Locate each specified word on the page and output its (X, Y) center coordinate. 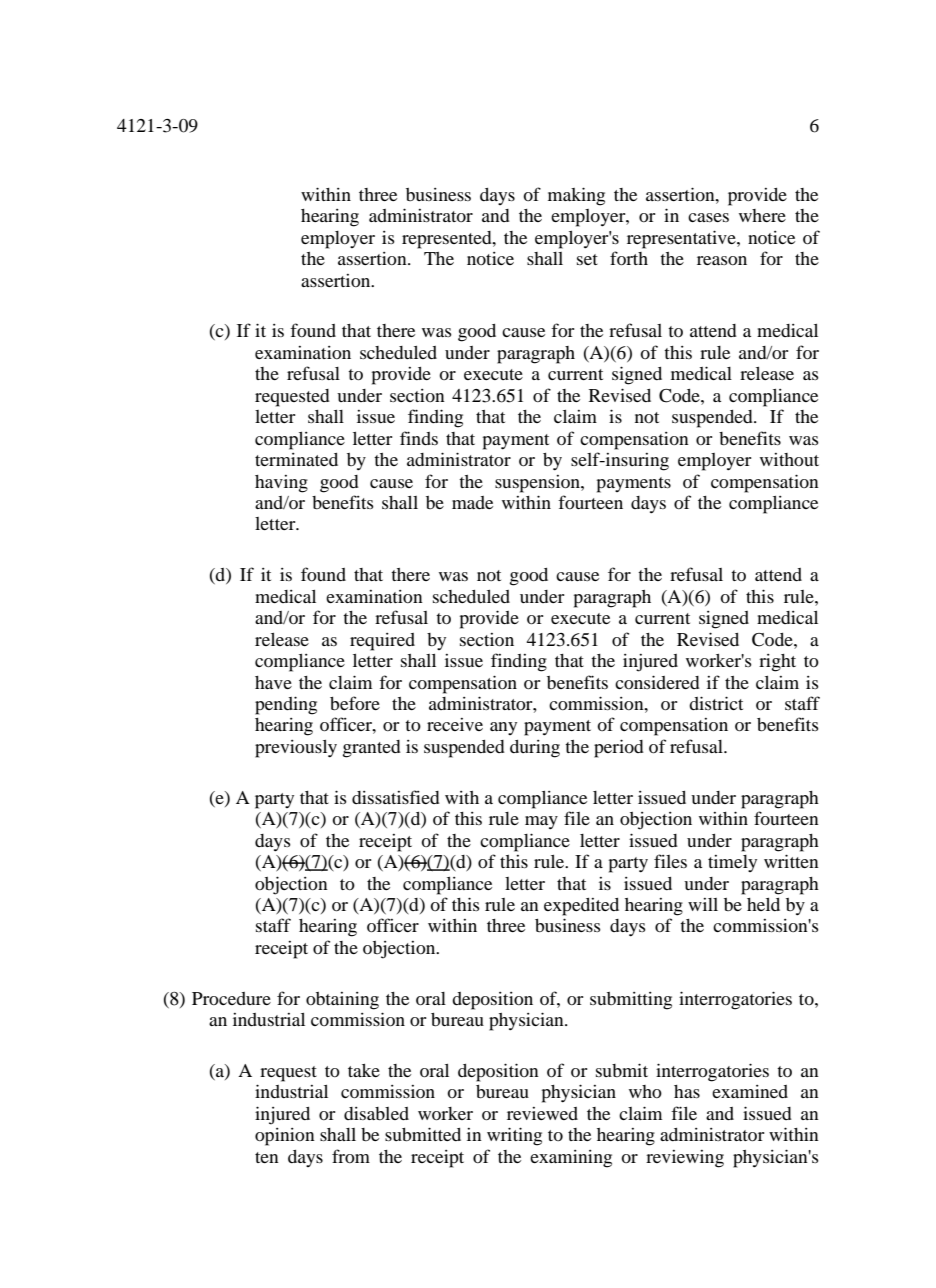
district (716, 703)
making (576, 196)
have (273, 682)
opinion (285, 1137)
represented (448, 240)
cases (708, 217)
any (503, 728)
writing (514, 1136)
